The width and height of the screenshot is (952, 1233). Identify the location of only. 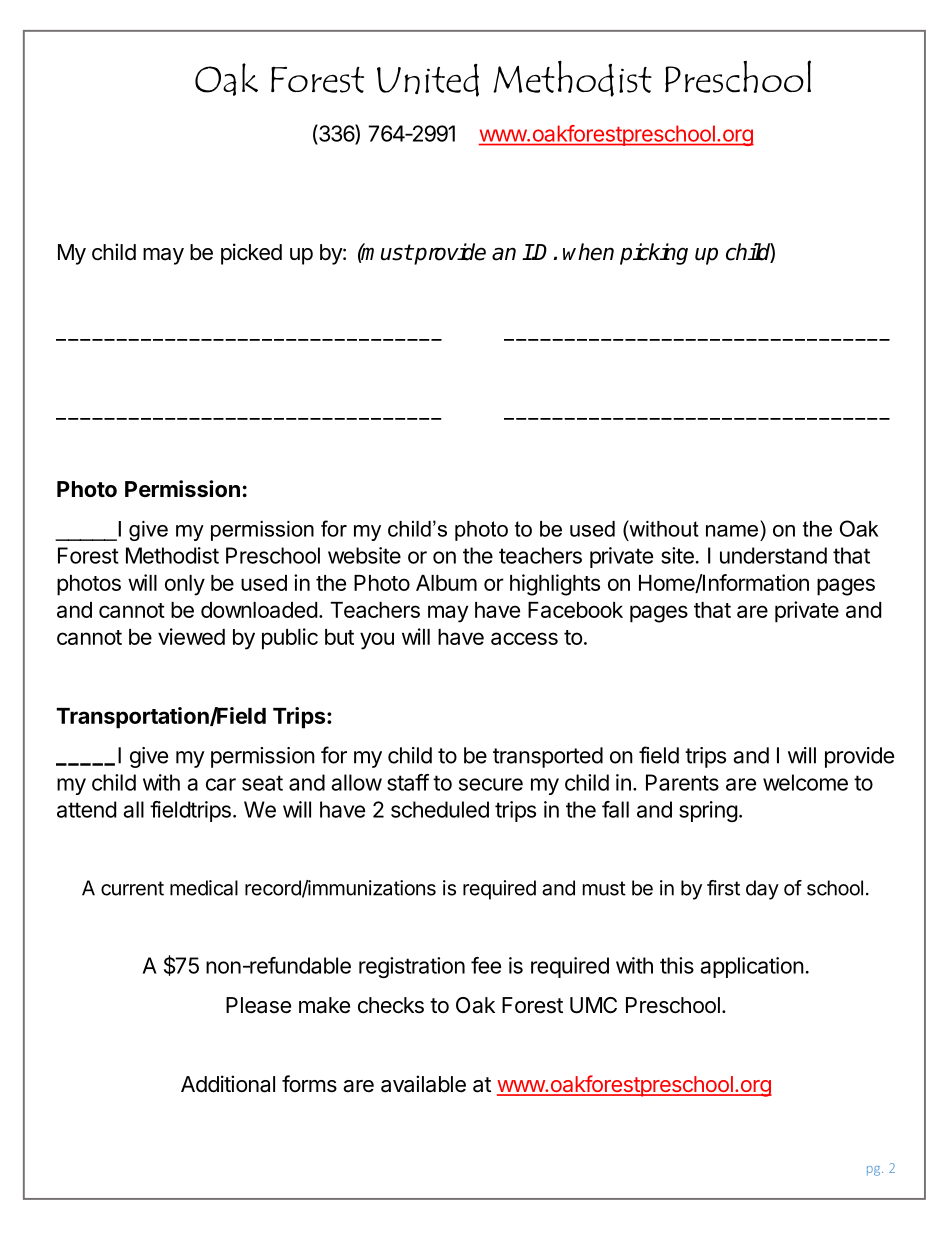
(185, 585).
